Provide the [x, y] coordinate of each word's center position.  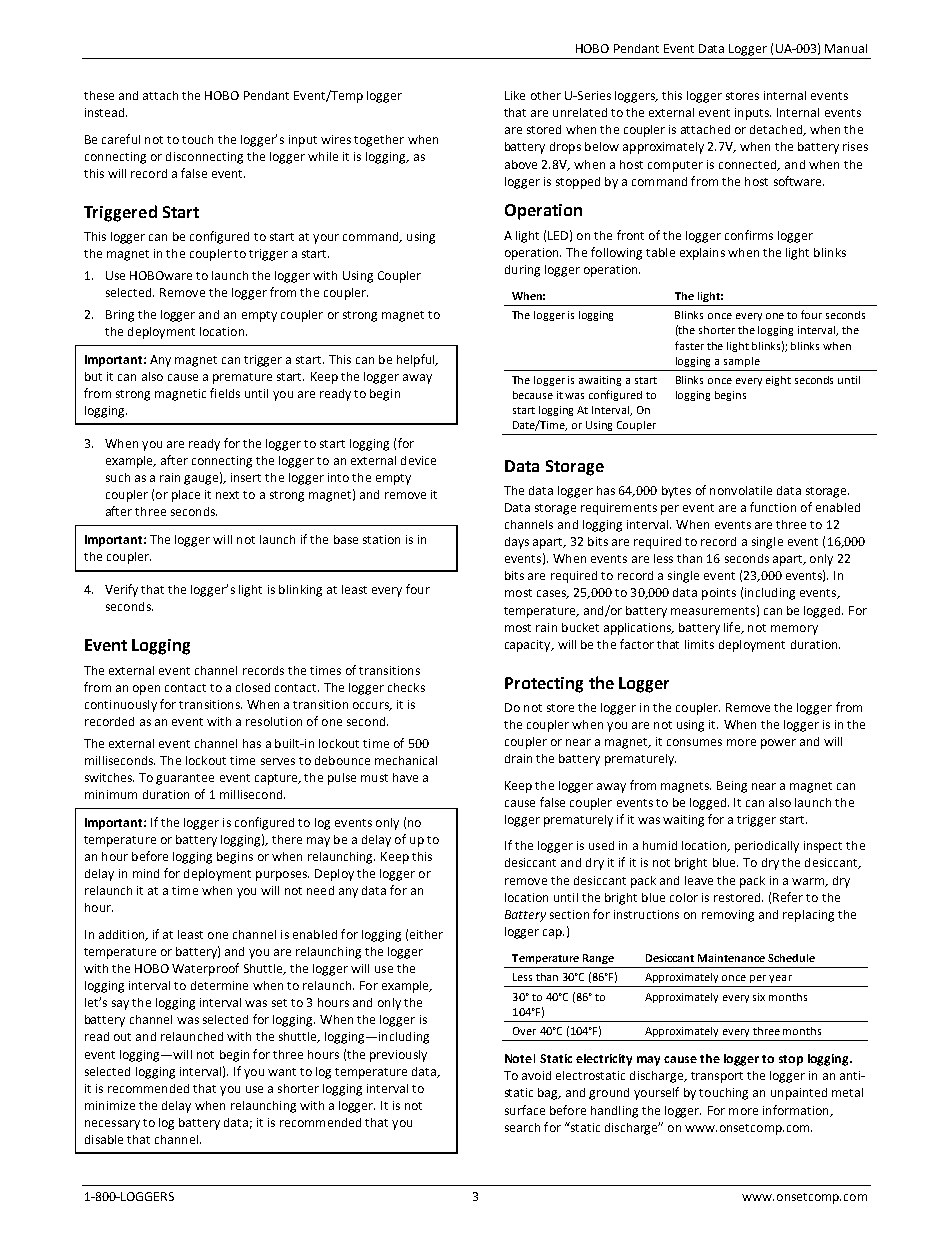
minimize [110, 1105]
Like [515, 95]
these [99, 95]
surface [525, 1110]
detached [777, 130]
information [797, 1111]
